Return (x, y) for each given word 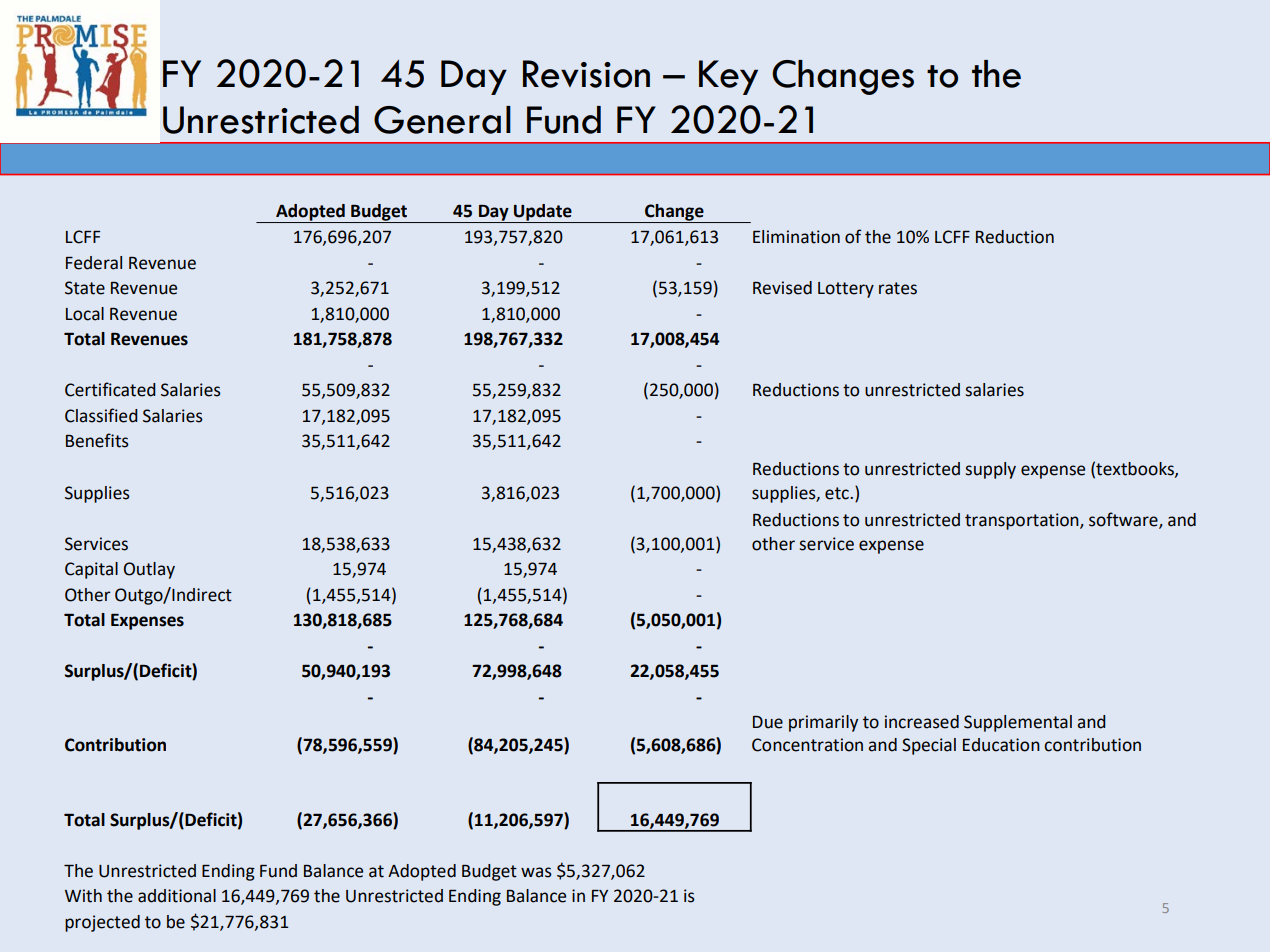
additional (177, 896)
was (536, 872)
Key (728, 77)
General (442, 120)
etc (838, 493)
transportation (1023, 521)
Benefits (97, 440)
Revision (586, 74)
